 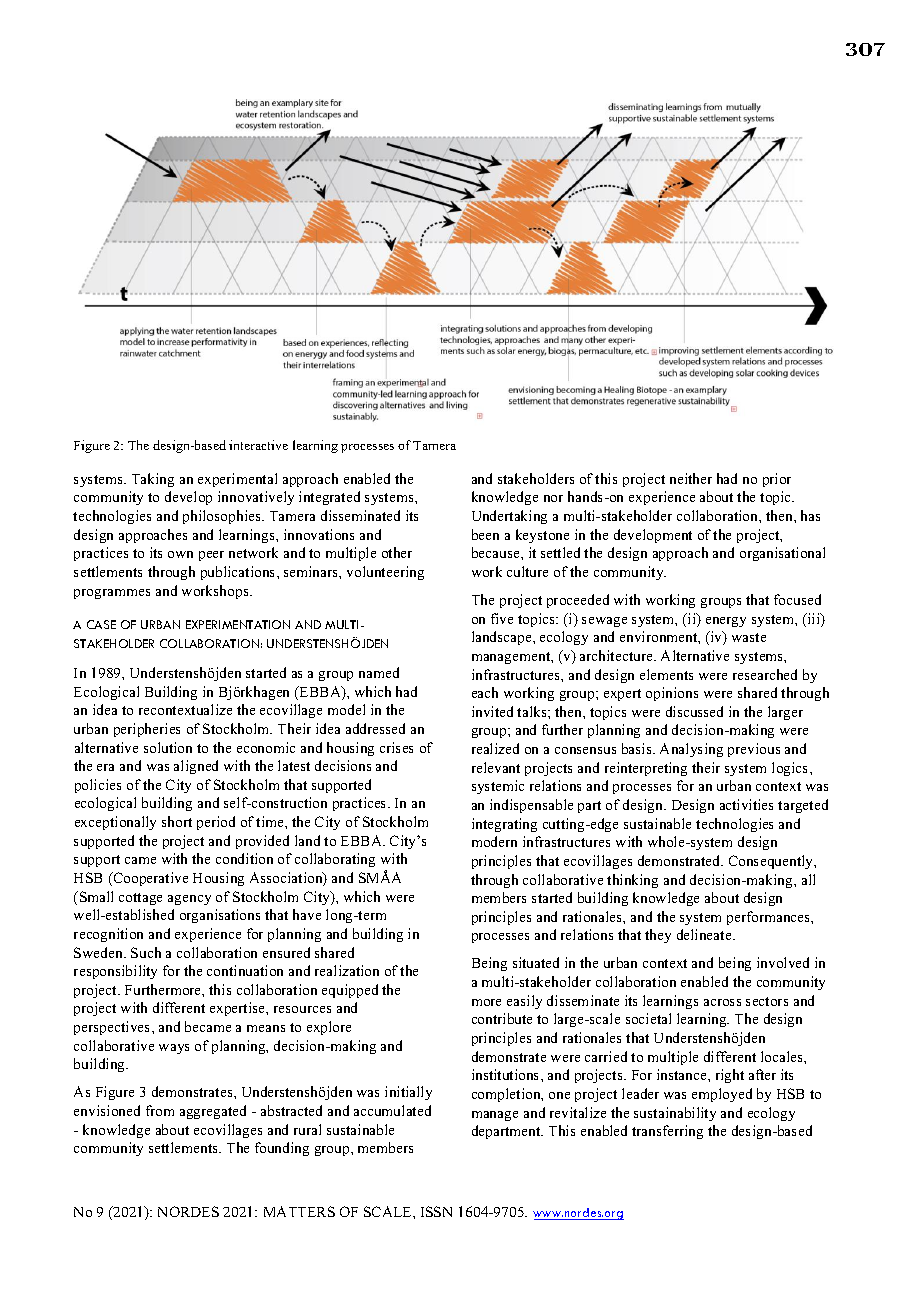 I want to click on peripheries, so click(x=147, y=730).
